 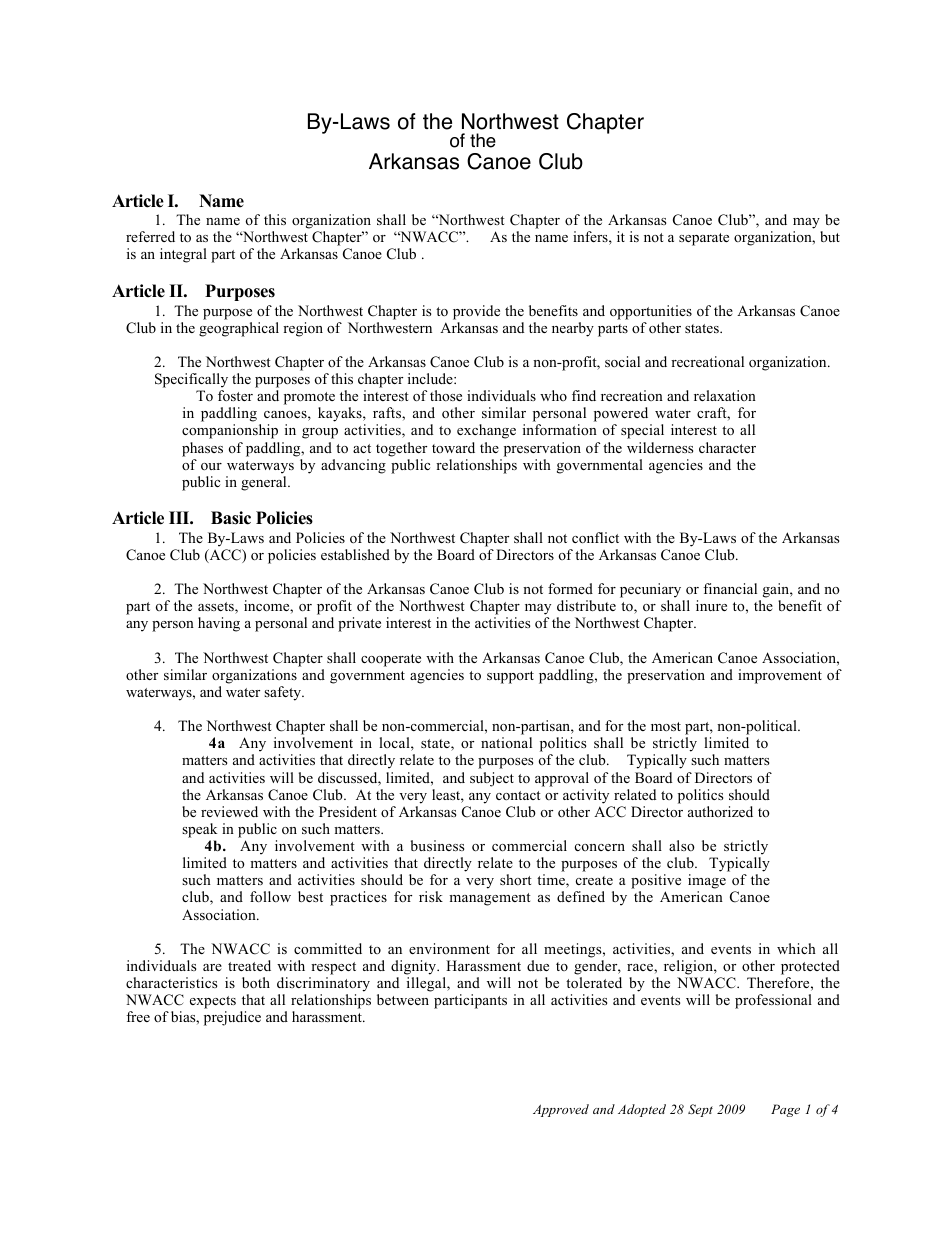 I want to click on contact, so click(x=518, y=795).
